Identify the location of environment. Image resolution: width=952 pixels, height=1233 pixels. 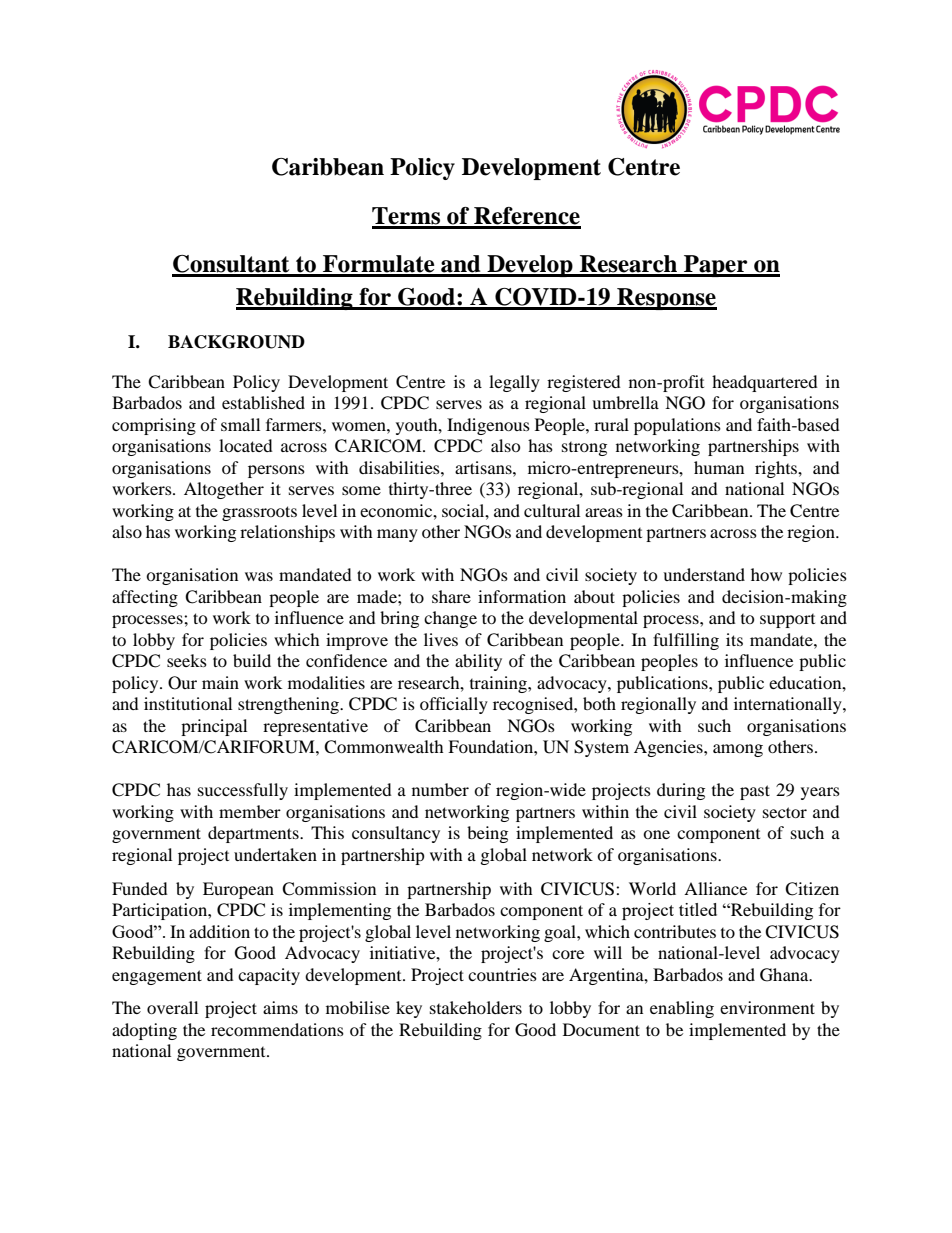
(767, 1007).
